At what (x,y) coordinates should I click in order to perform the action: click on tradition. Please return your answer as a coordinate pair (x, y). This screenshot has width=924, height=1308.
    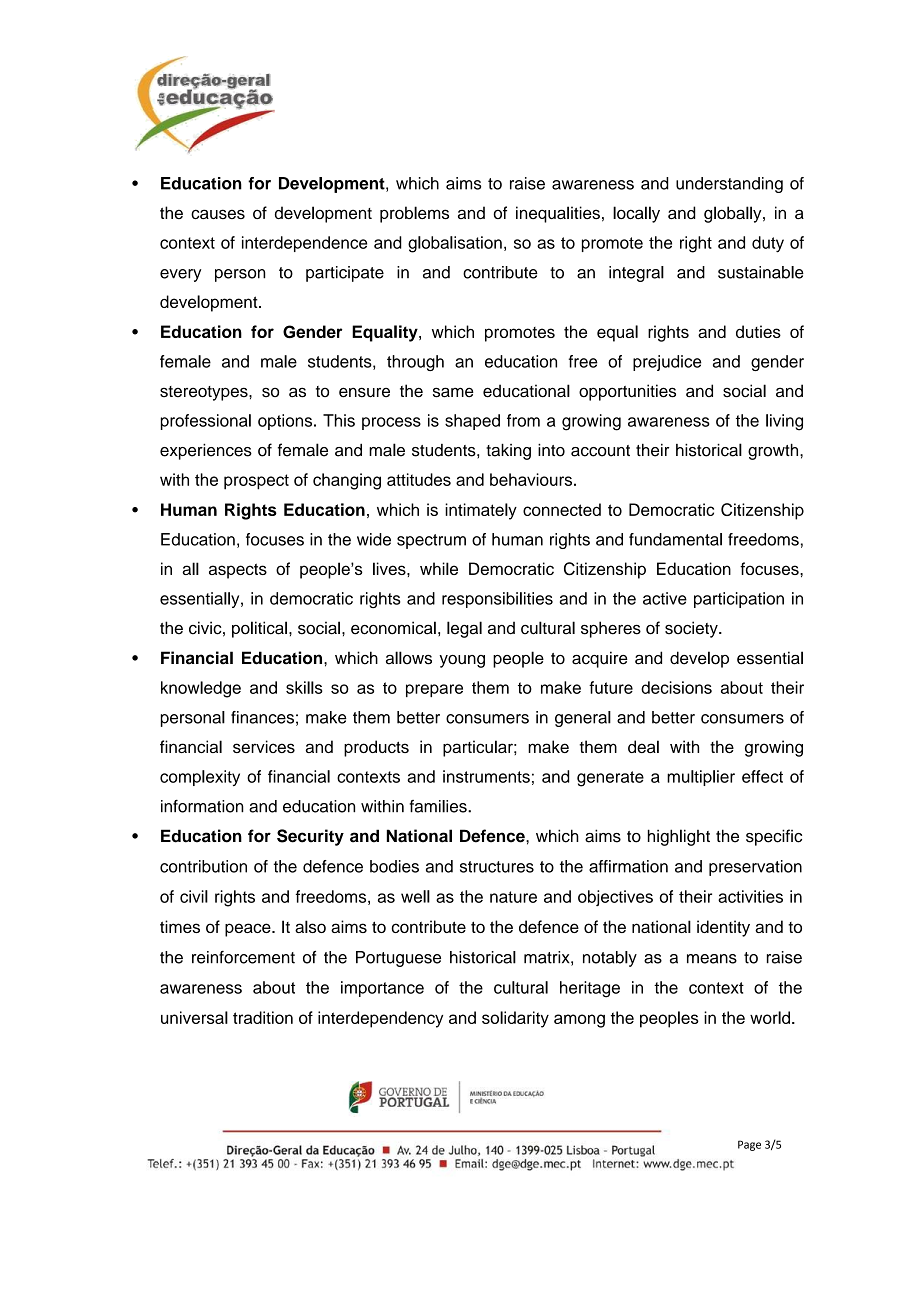
    Looking at the image, I should click on (263, 1017).
